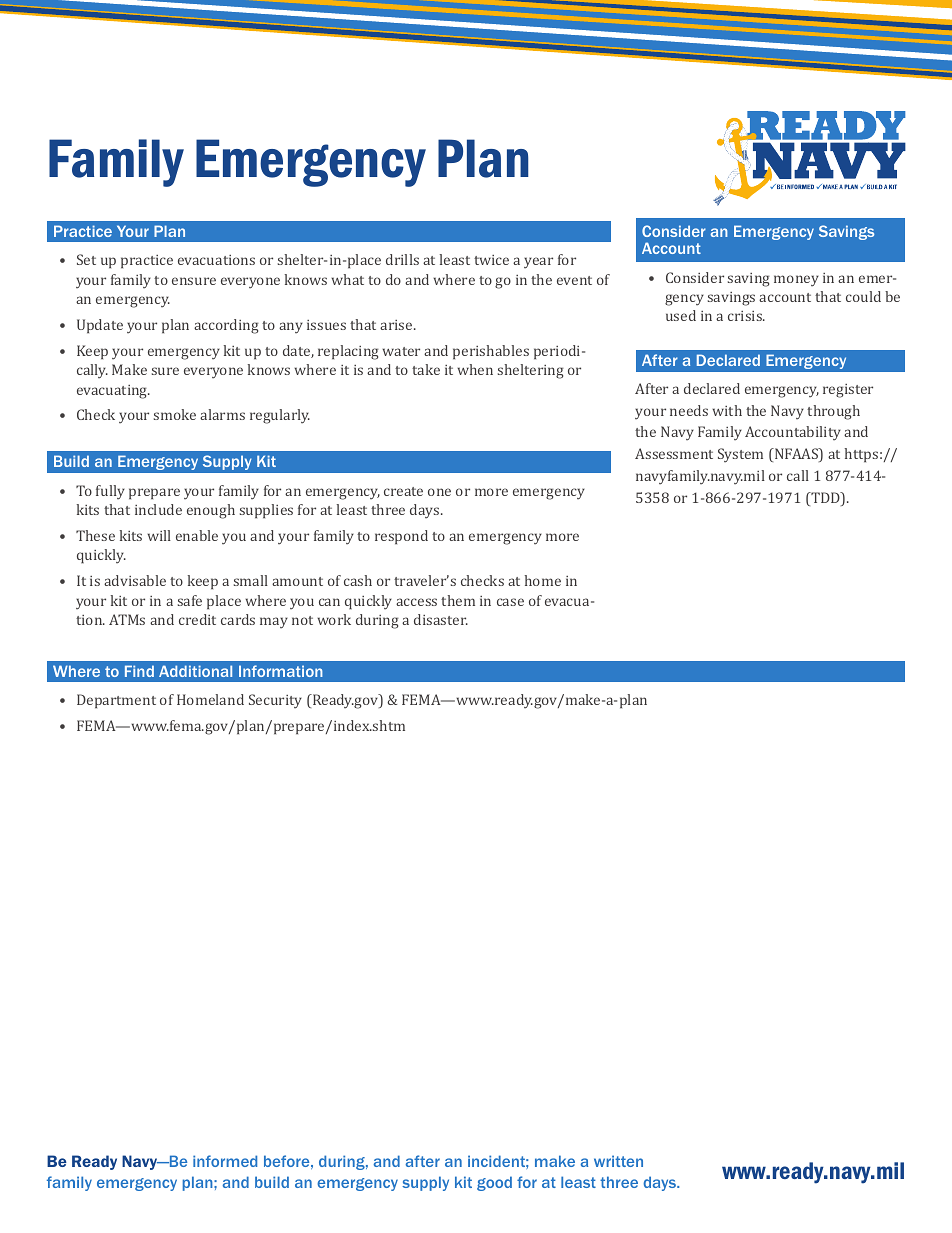  I want to click on case, so click(510, 602).
